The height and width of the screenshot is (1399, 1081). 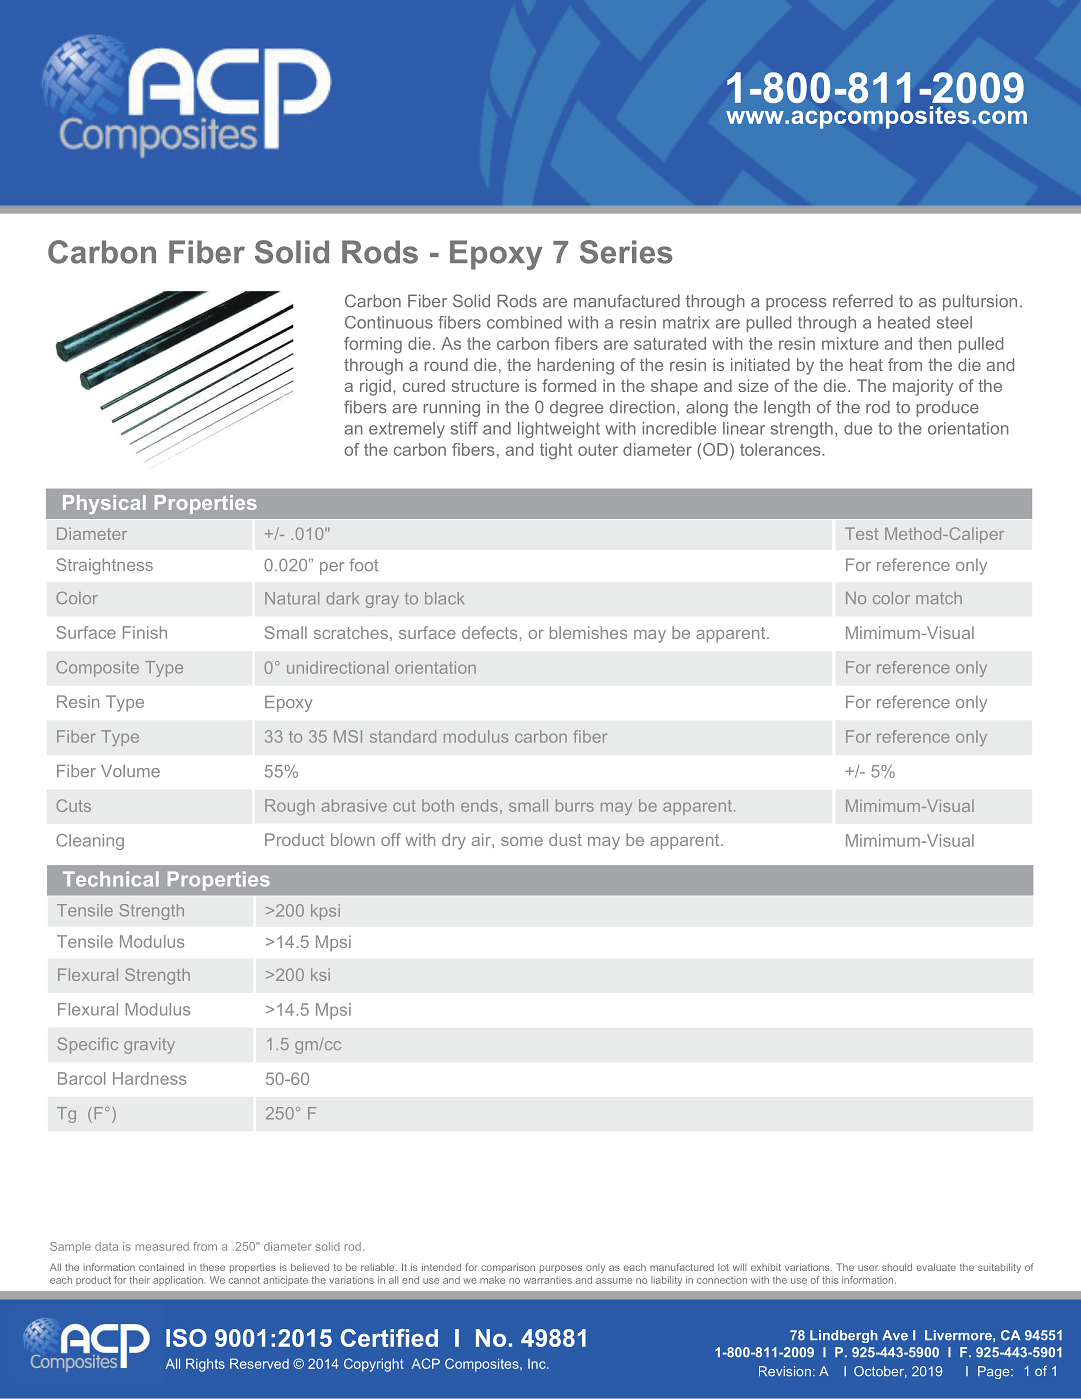 I want to click on dust, so click(x=565, y=839).
